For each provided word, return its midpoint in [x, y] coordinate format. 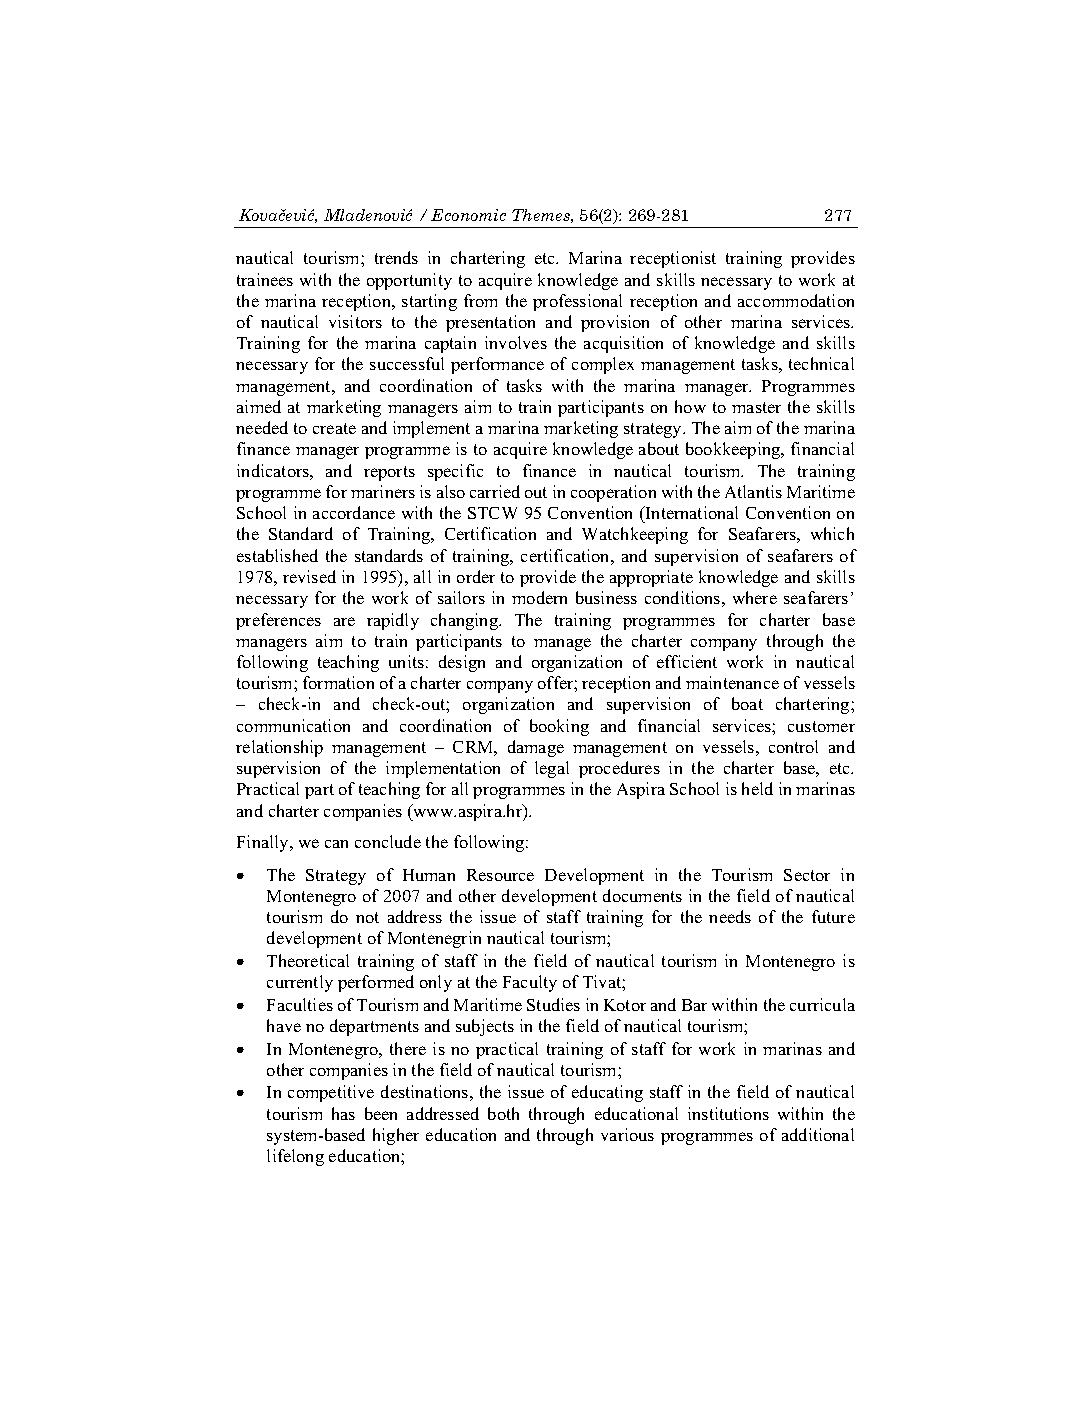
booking [559, 727]
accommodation [796, 300]
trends [396, 257]
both [503, 1113]
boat [747, 703]
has [343, 1113]
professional [577, 302]
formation [338, 682]
